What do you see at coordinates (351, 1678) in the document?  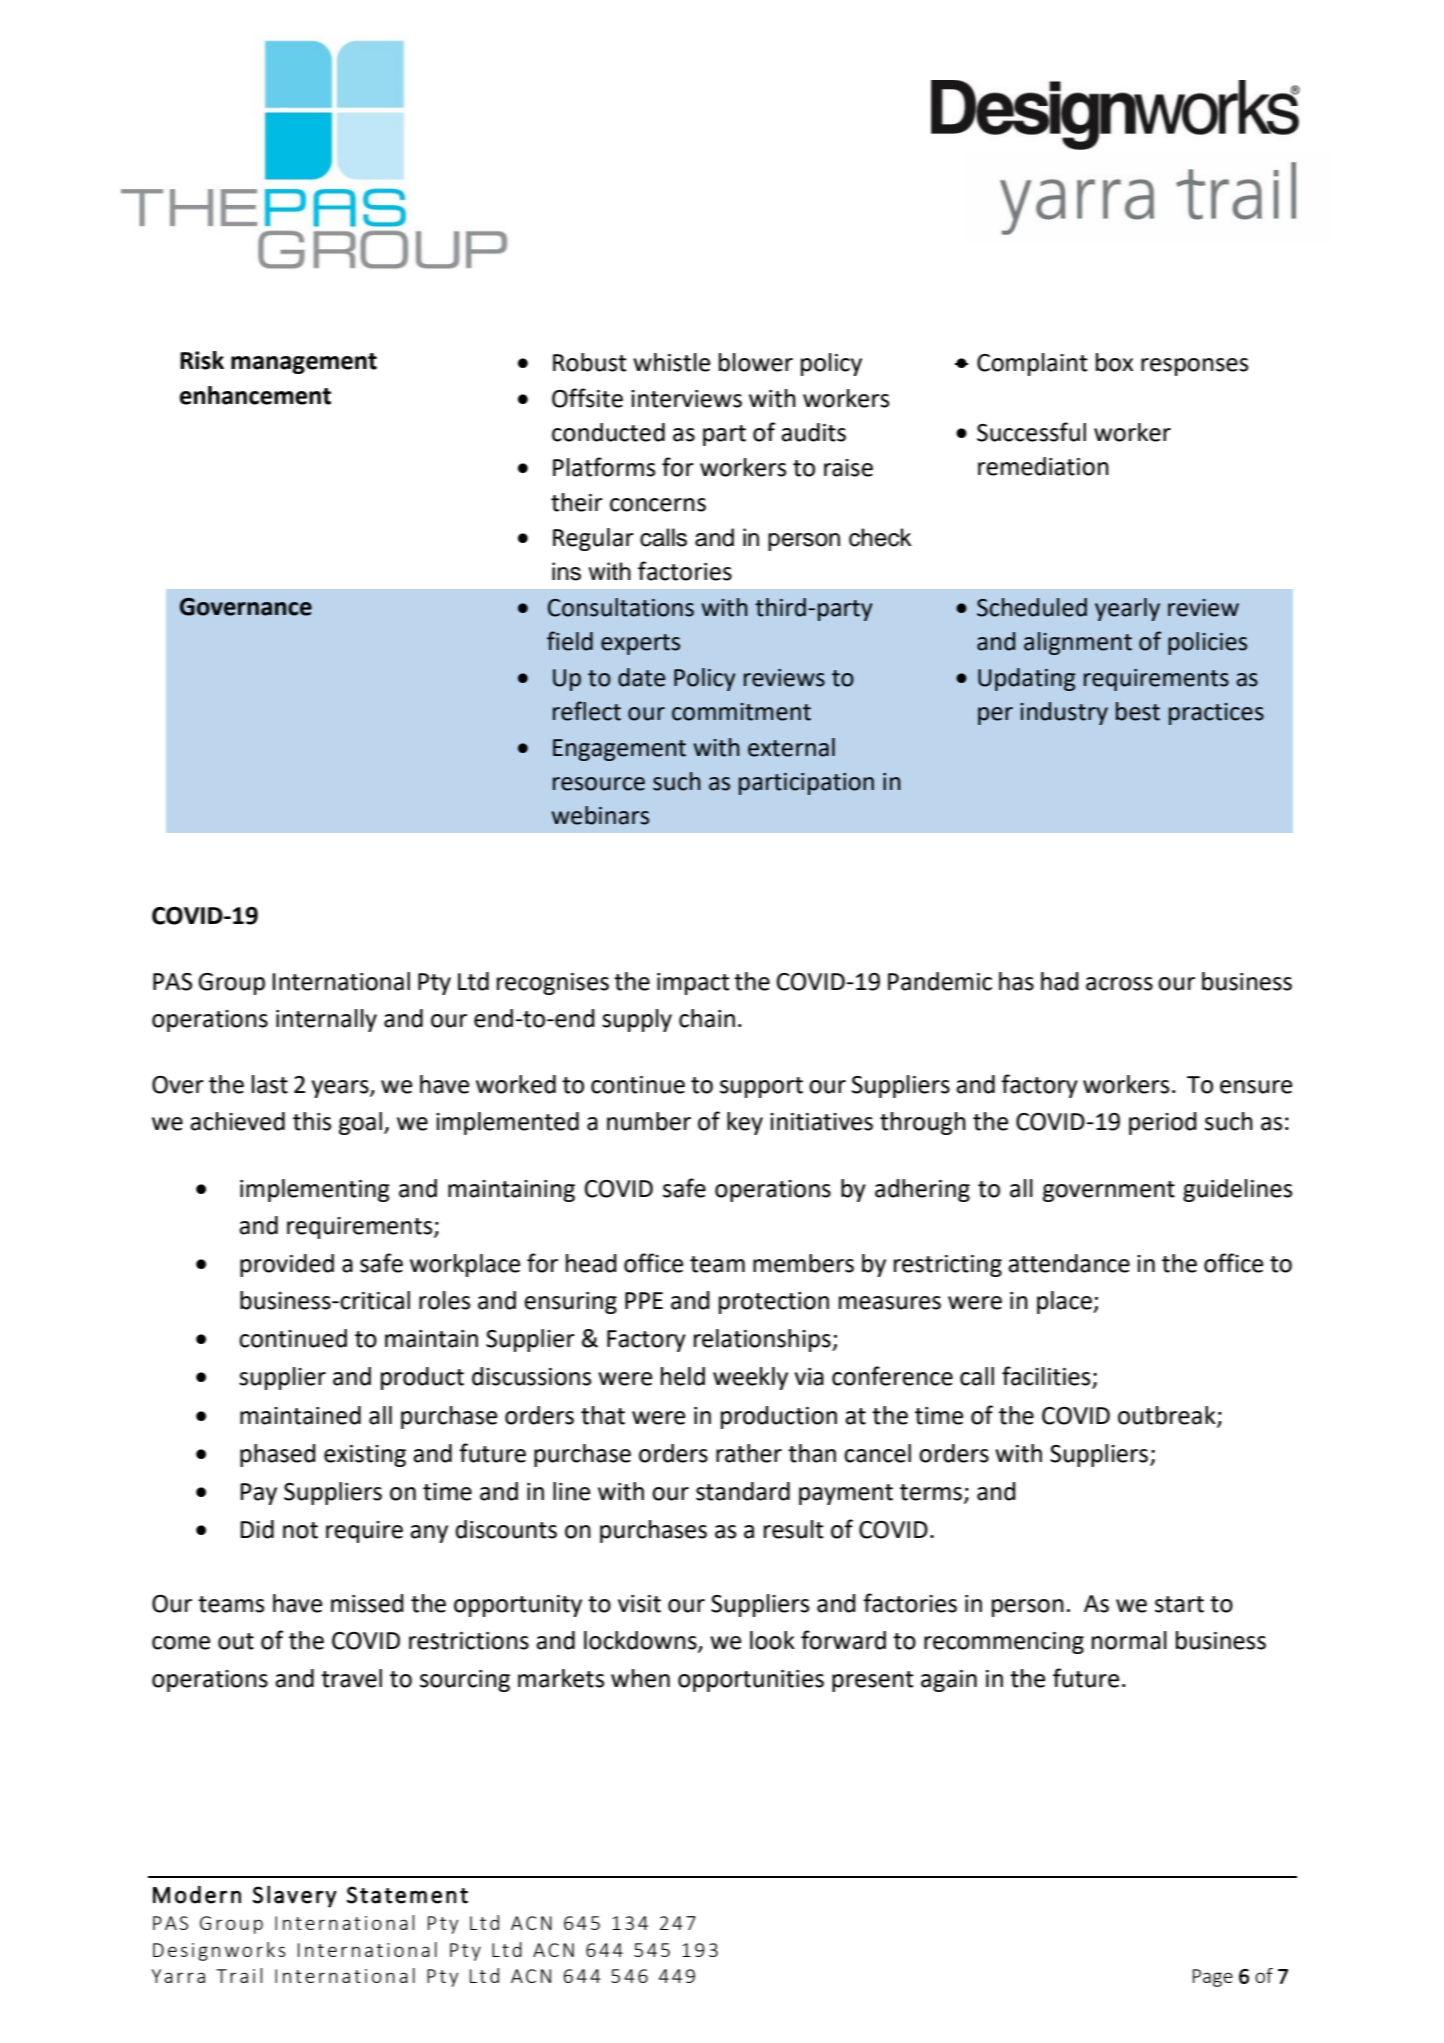 I see `travel` at bounding box center [351, 1678].
